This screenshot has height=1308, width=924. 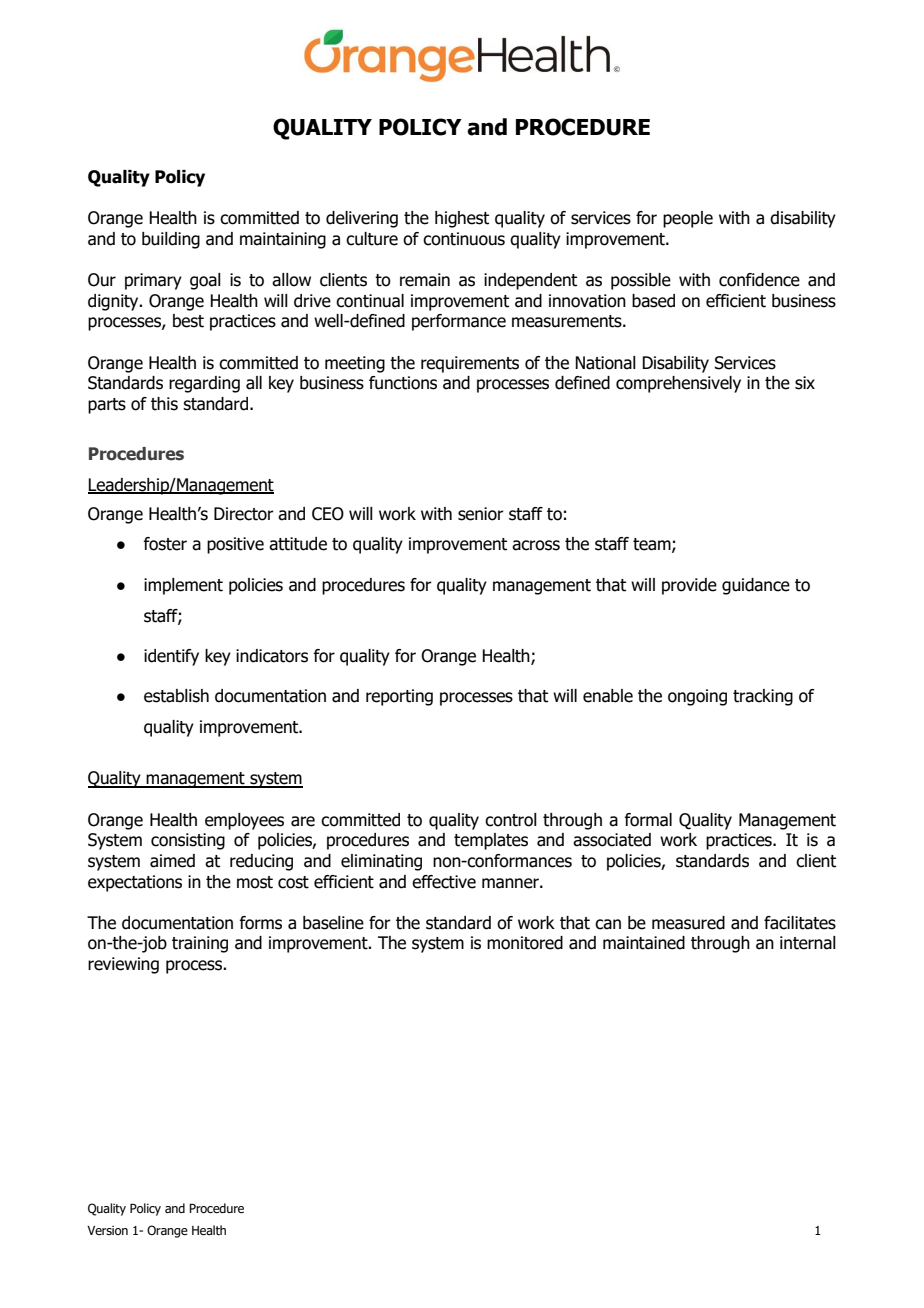 What do you see at coordinates (525, 943) in the screenshot?
I see `monitored` at bounding box center [525, 943].
